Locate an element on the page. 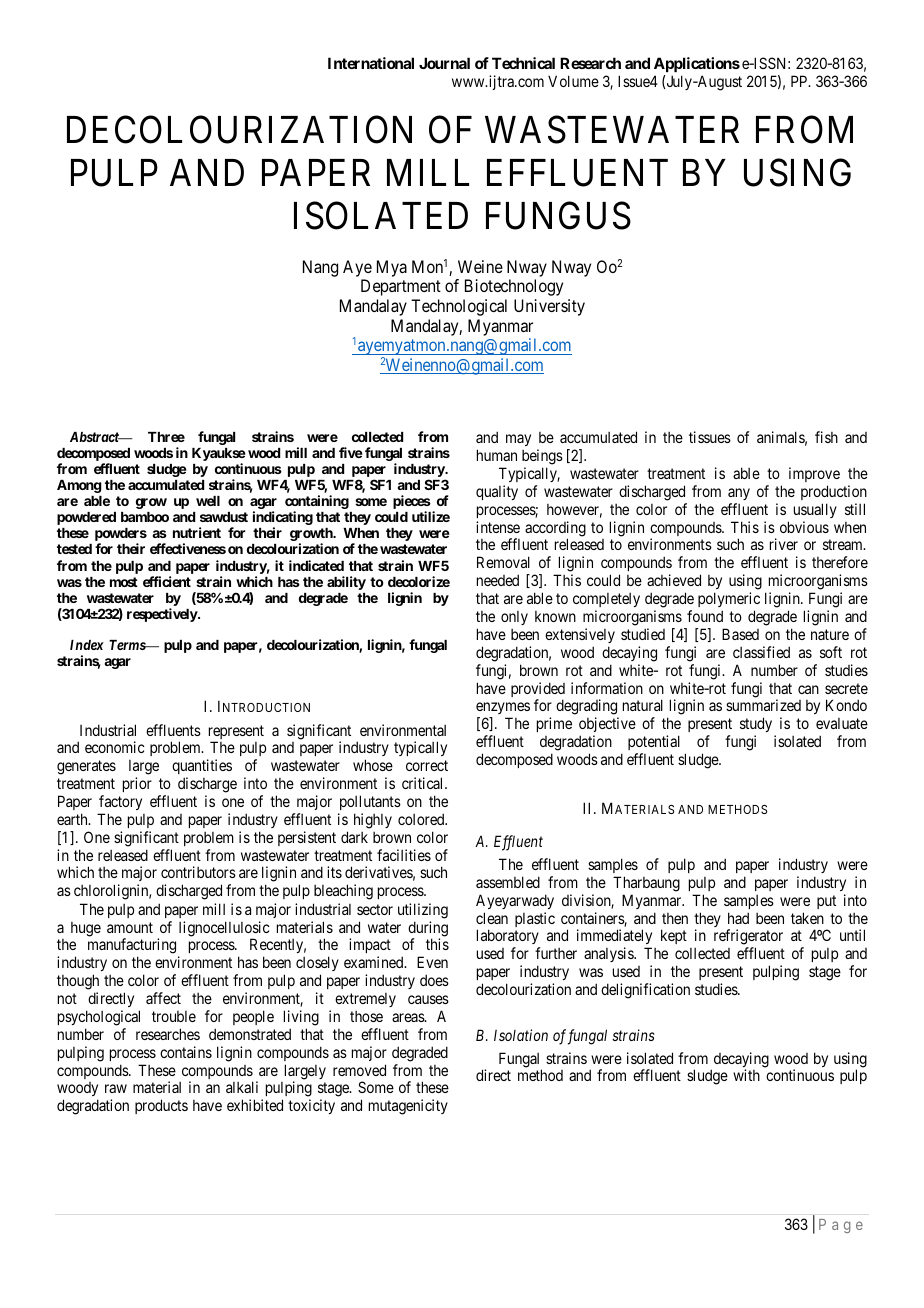 The width and height of the page is (924, 1308). fish is located at coordinates (826, 437).
